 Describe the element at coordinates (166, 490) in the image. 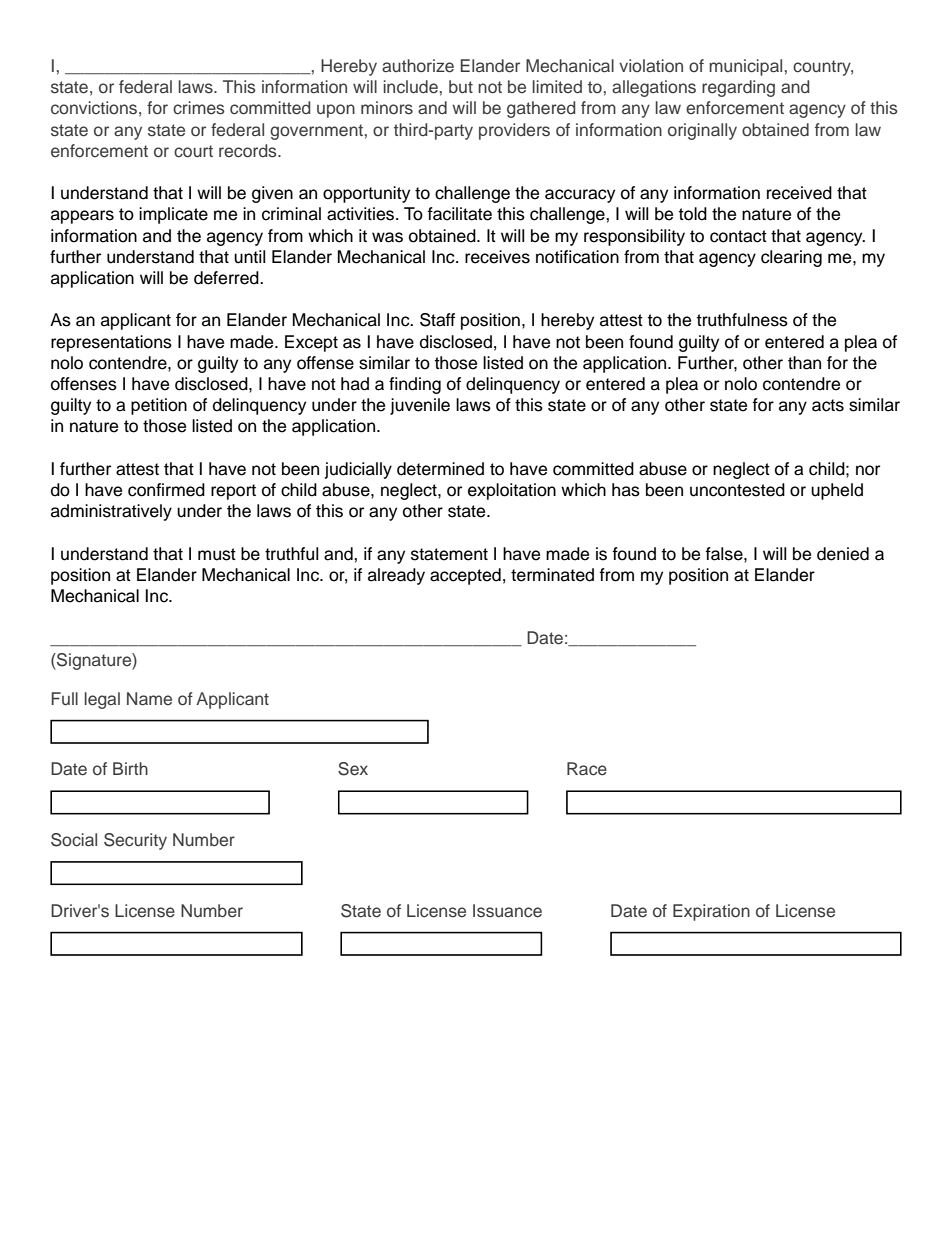

I see `confirmed` at that location.
